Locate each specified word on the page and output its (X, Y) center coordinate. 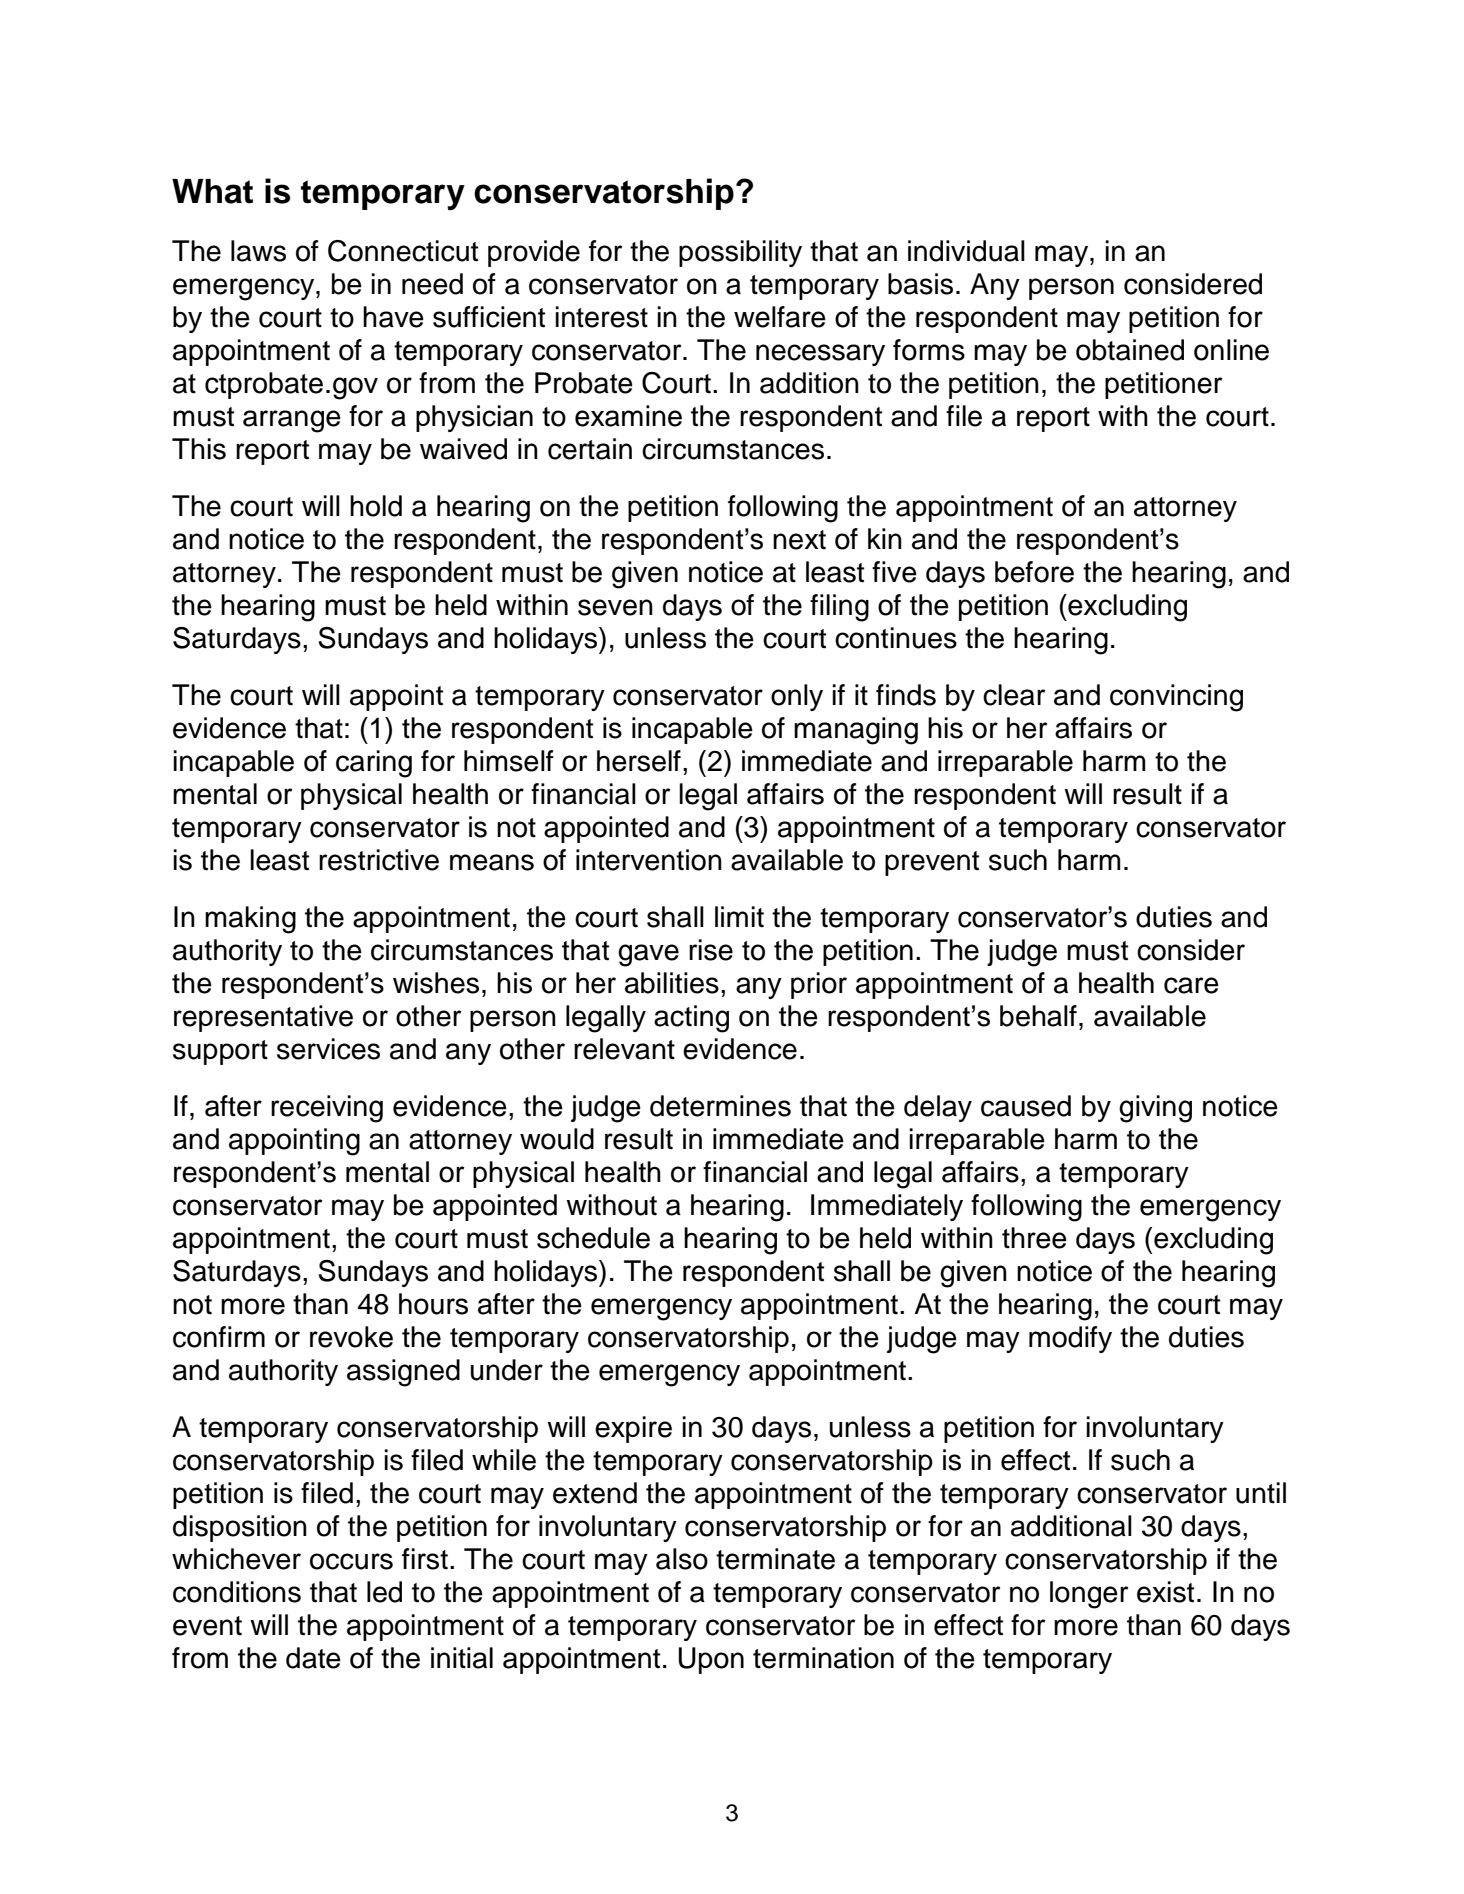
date (313, 1658)
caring (374, 764)
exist (1165, 1592)
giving (1155, 1109)
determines (720, 1106)
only (797, 697)
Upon (711, 1660)
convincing (1176, 698)
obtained (1130, 350)
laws (258, 251)
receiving (327, 1109)
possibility (740, 253)
